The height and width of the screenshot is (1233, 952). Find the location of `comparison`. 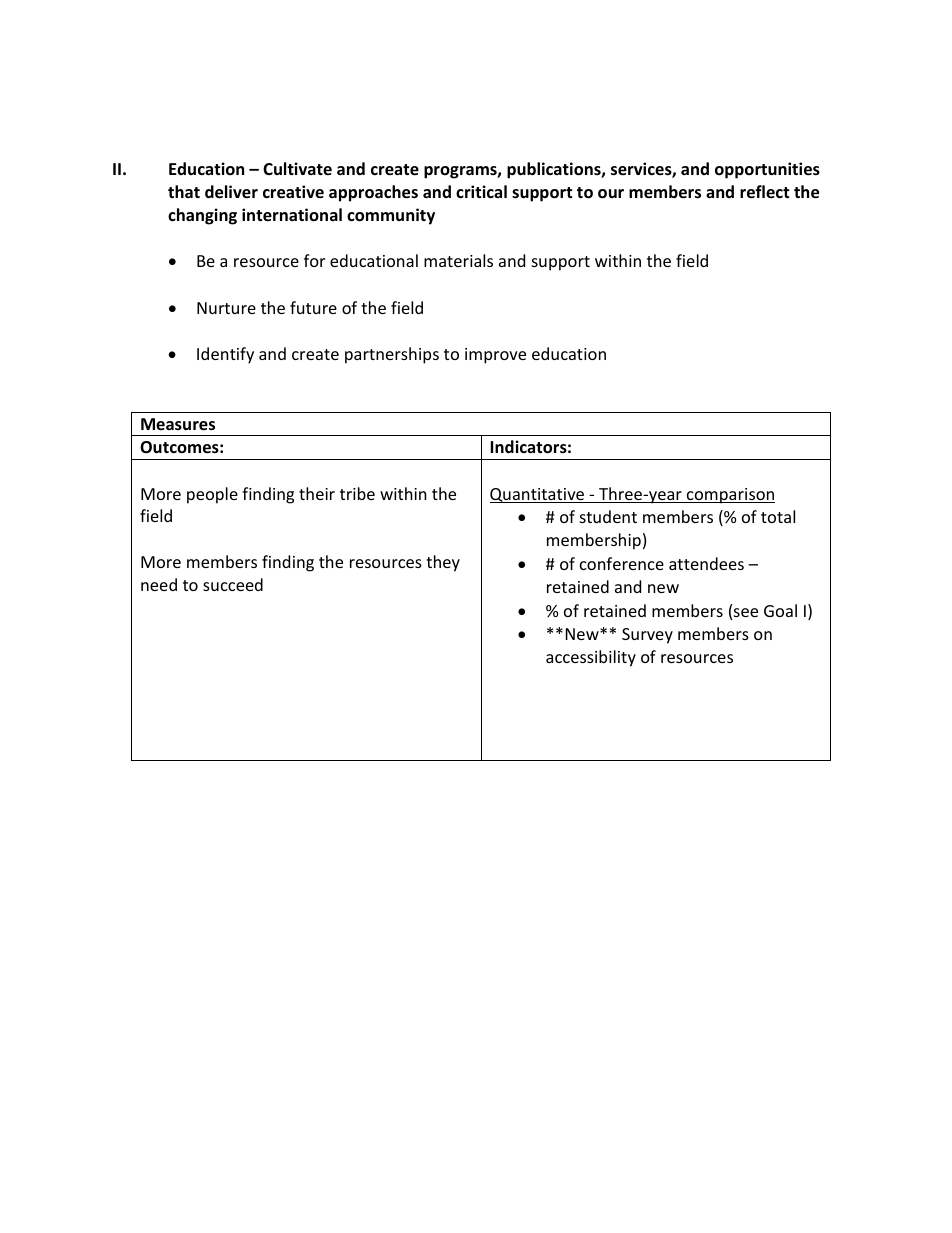

comparison is located at coordinates (730, 496).
